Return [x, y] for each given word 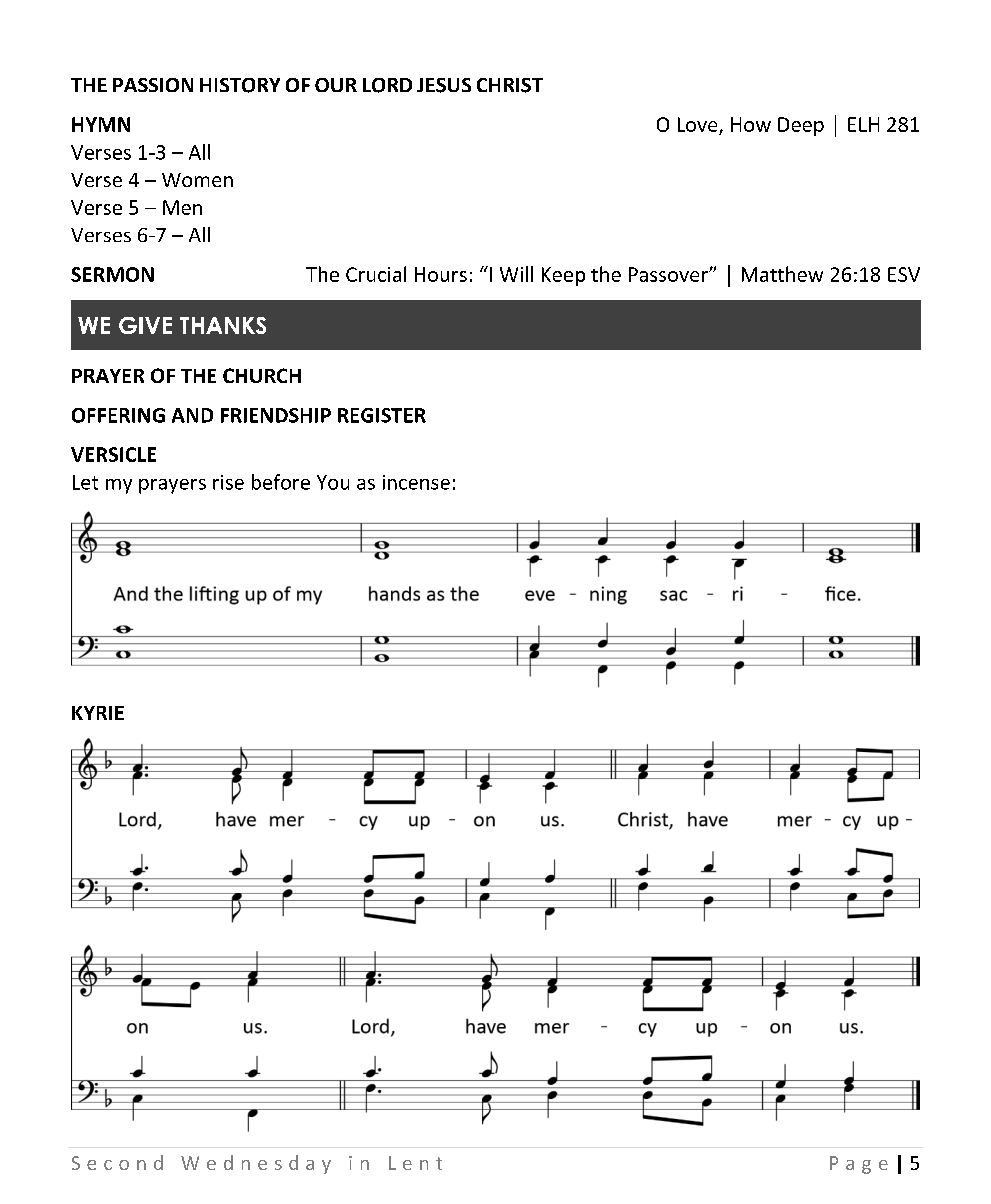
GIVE [145, 325]
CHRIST [510, 85]
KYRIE [98, 713]
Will [516, 274]
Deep [801, 126]
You [333, 482]
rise [228, 482]
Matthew [782, 274]
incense [416, 482]
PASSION [153, 85]
